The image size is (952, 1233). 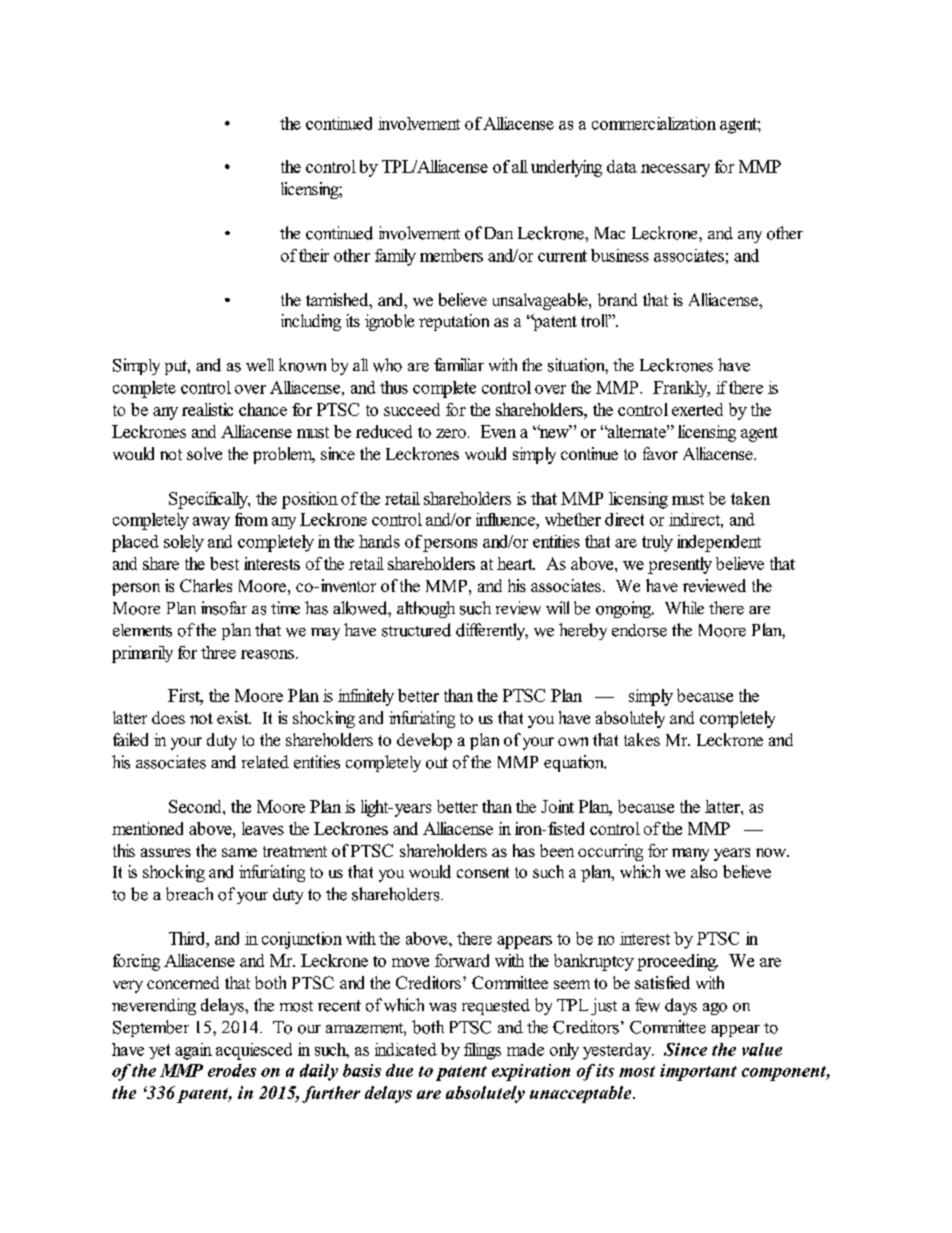 What do you see at coordinates (506, 519) in the screenshot?
I see `influence` at bounding box center [506, 519].
